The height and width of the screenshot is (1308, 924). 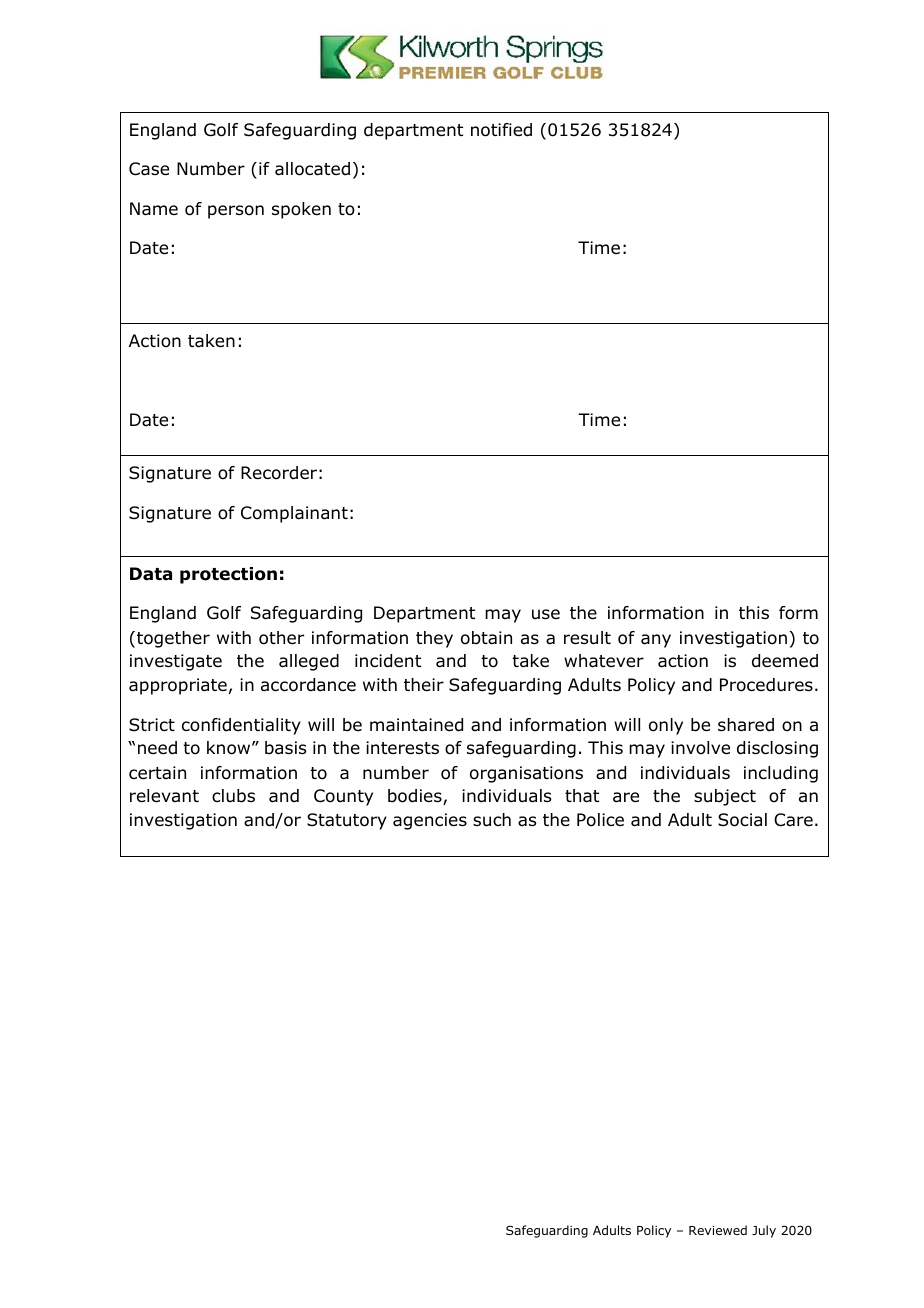 What do you see at coordinates (766, 685) in the screenshot?
I see `Procedures` at bounding box center [766, 685].
